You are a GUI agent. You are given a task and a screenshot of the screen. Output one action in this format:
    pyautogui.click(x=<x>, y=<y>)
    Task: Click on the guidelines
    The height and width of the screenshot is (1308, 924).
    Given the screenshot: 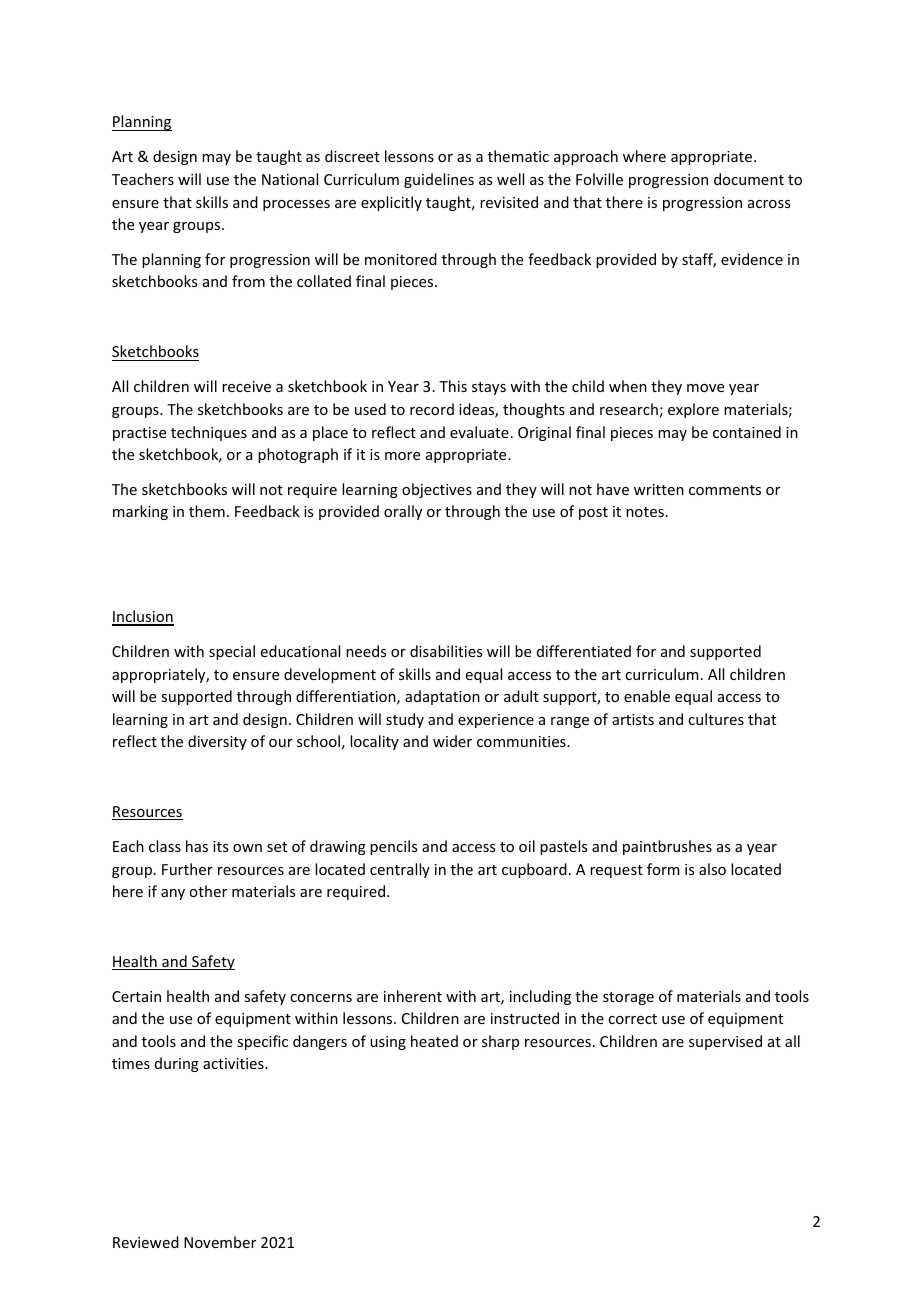 What is the action you would take?
    pyautogui.click(x=439, y=180)
